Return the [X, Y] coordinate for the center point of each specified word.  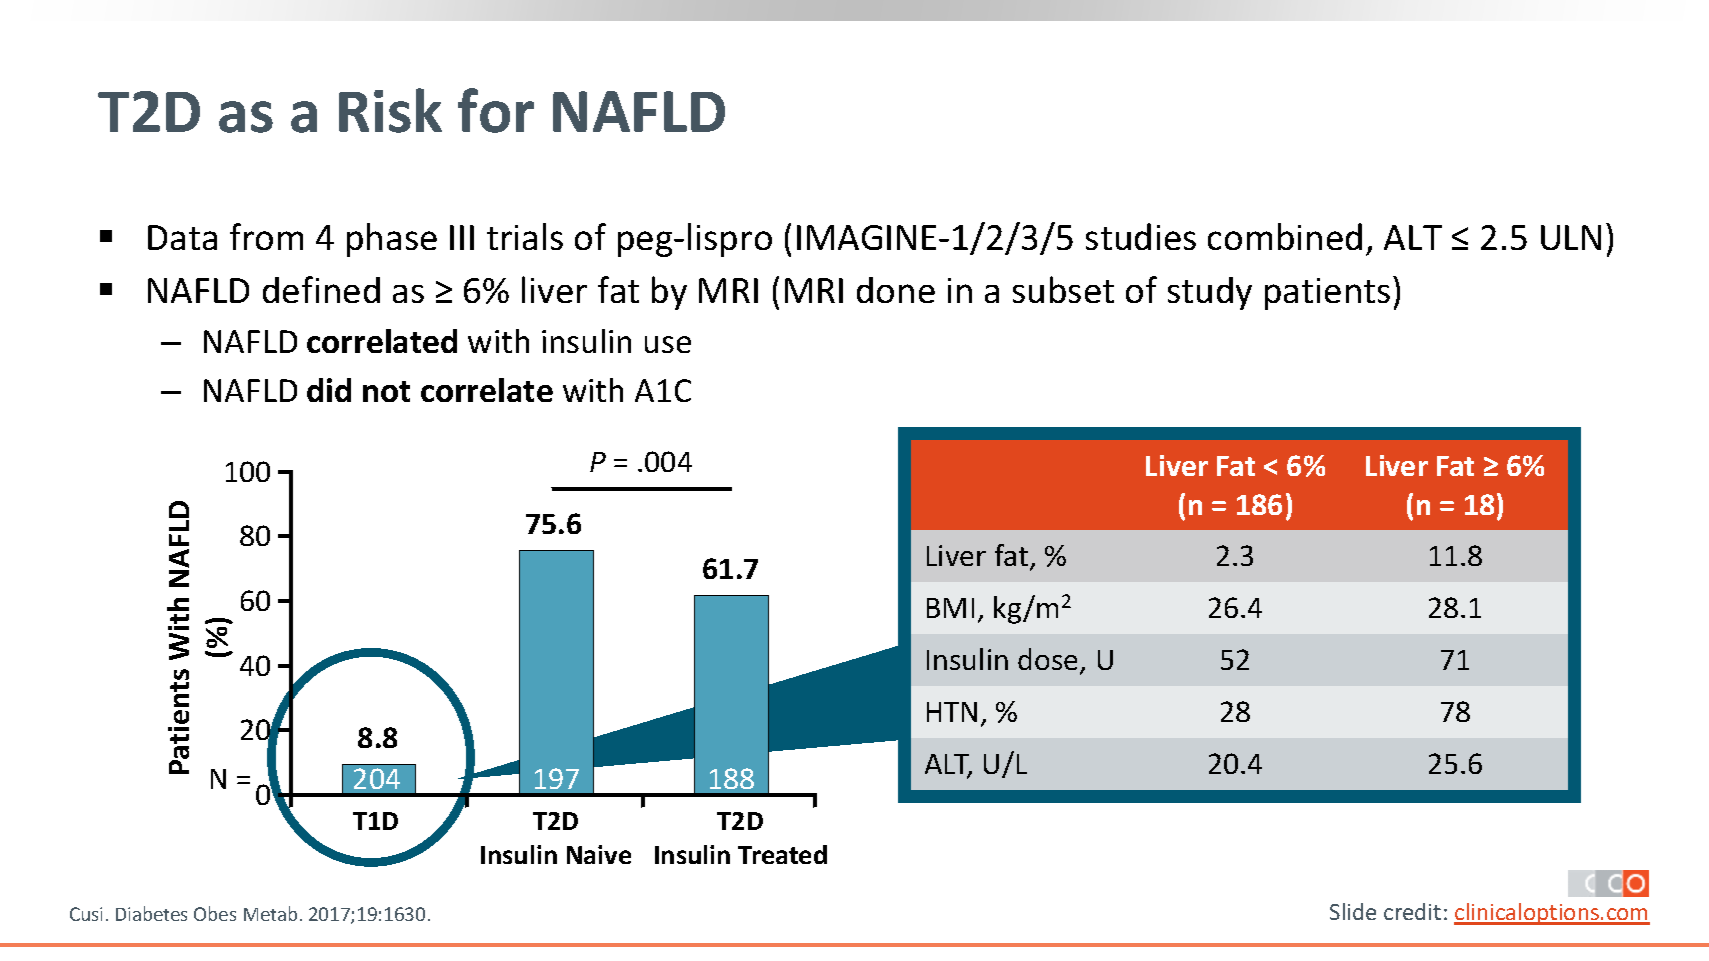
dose [1049, 660]
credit [1412, 911]
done [896, 290]
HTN [952, 712]
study [1210, 293]
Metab [270, 913]
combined [1285, 236]
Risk [390, 110]
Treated [782, 854]
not [386, 391]
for [496, 110]
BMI [950, 608]
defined [321, 289]
